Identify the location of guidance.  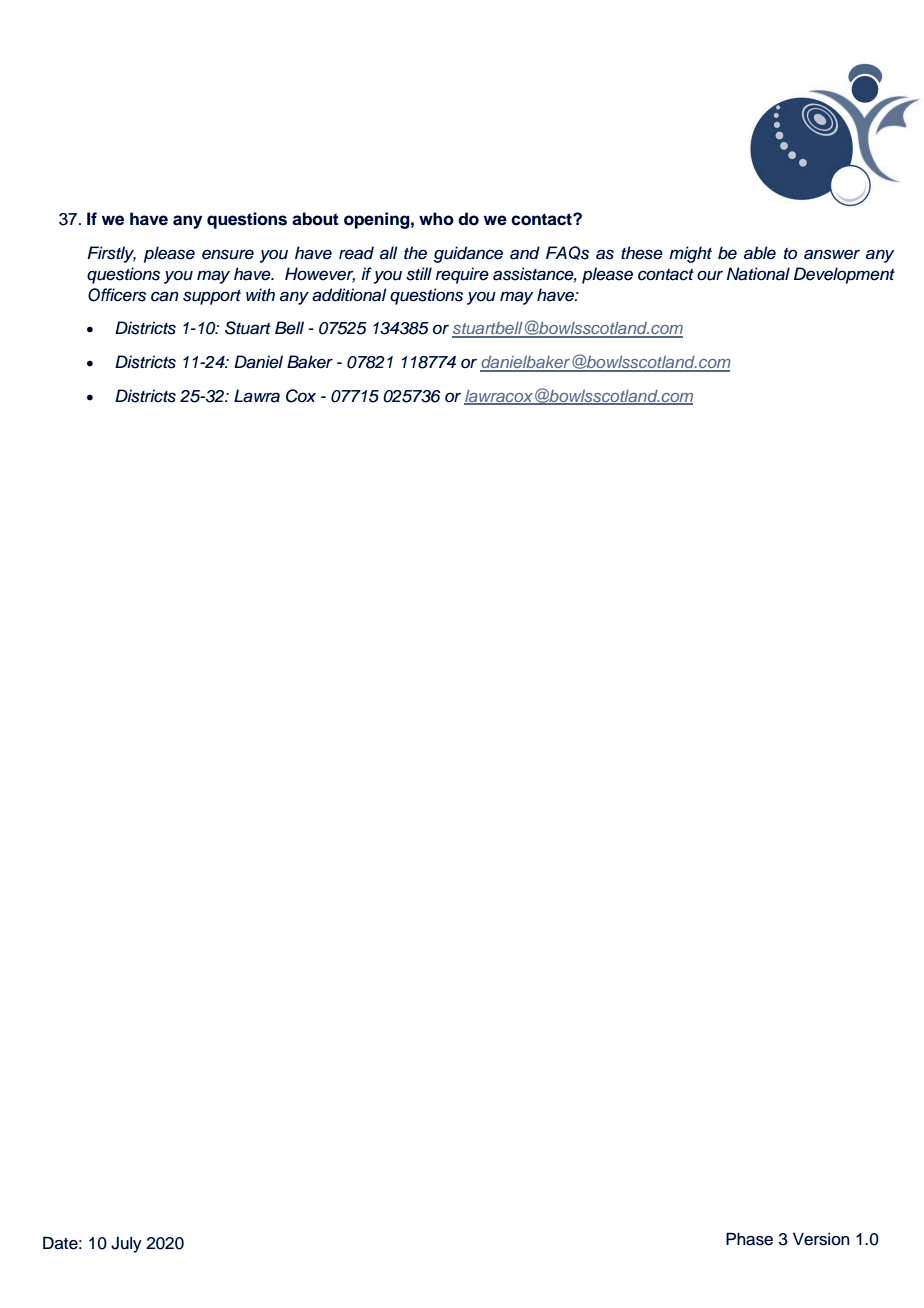
(468, 254).
